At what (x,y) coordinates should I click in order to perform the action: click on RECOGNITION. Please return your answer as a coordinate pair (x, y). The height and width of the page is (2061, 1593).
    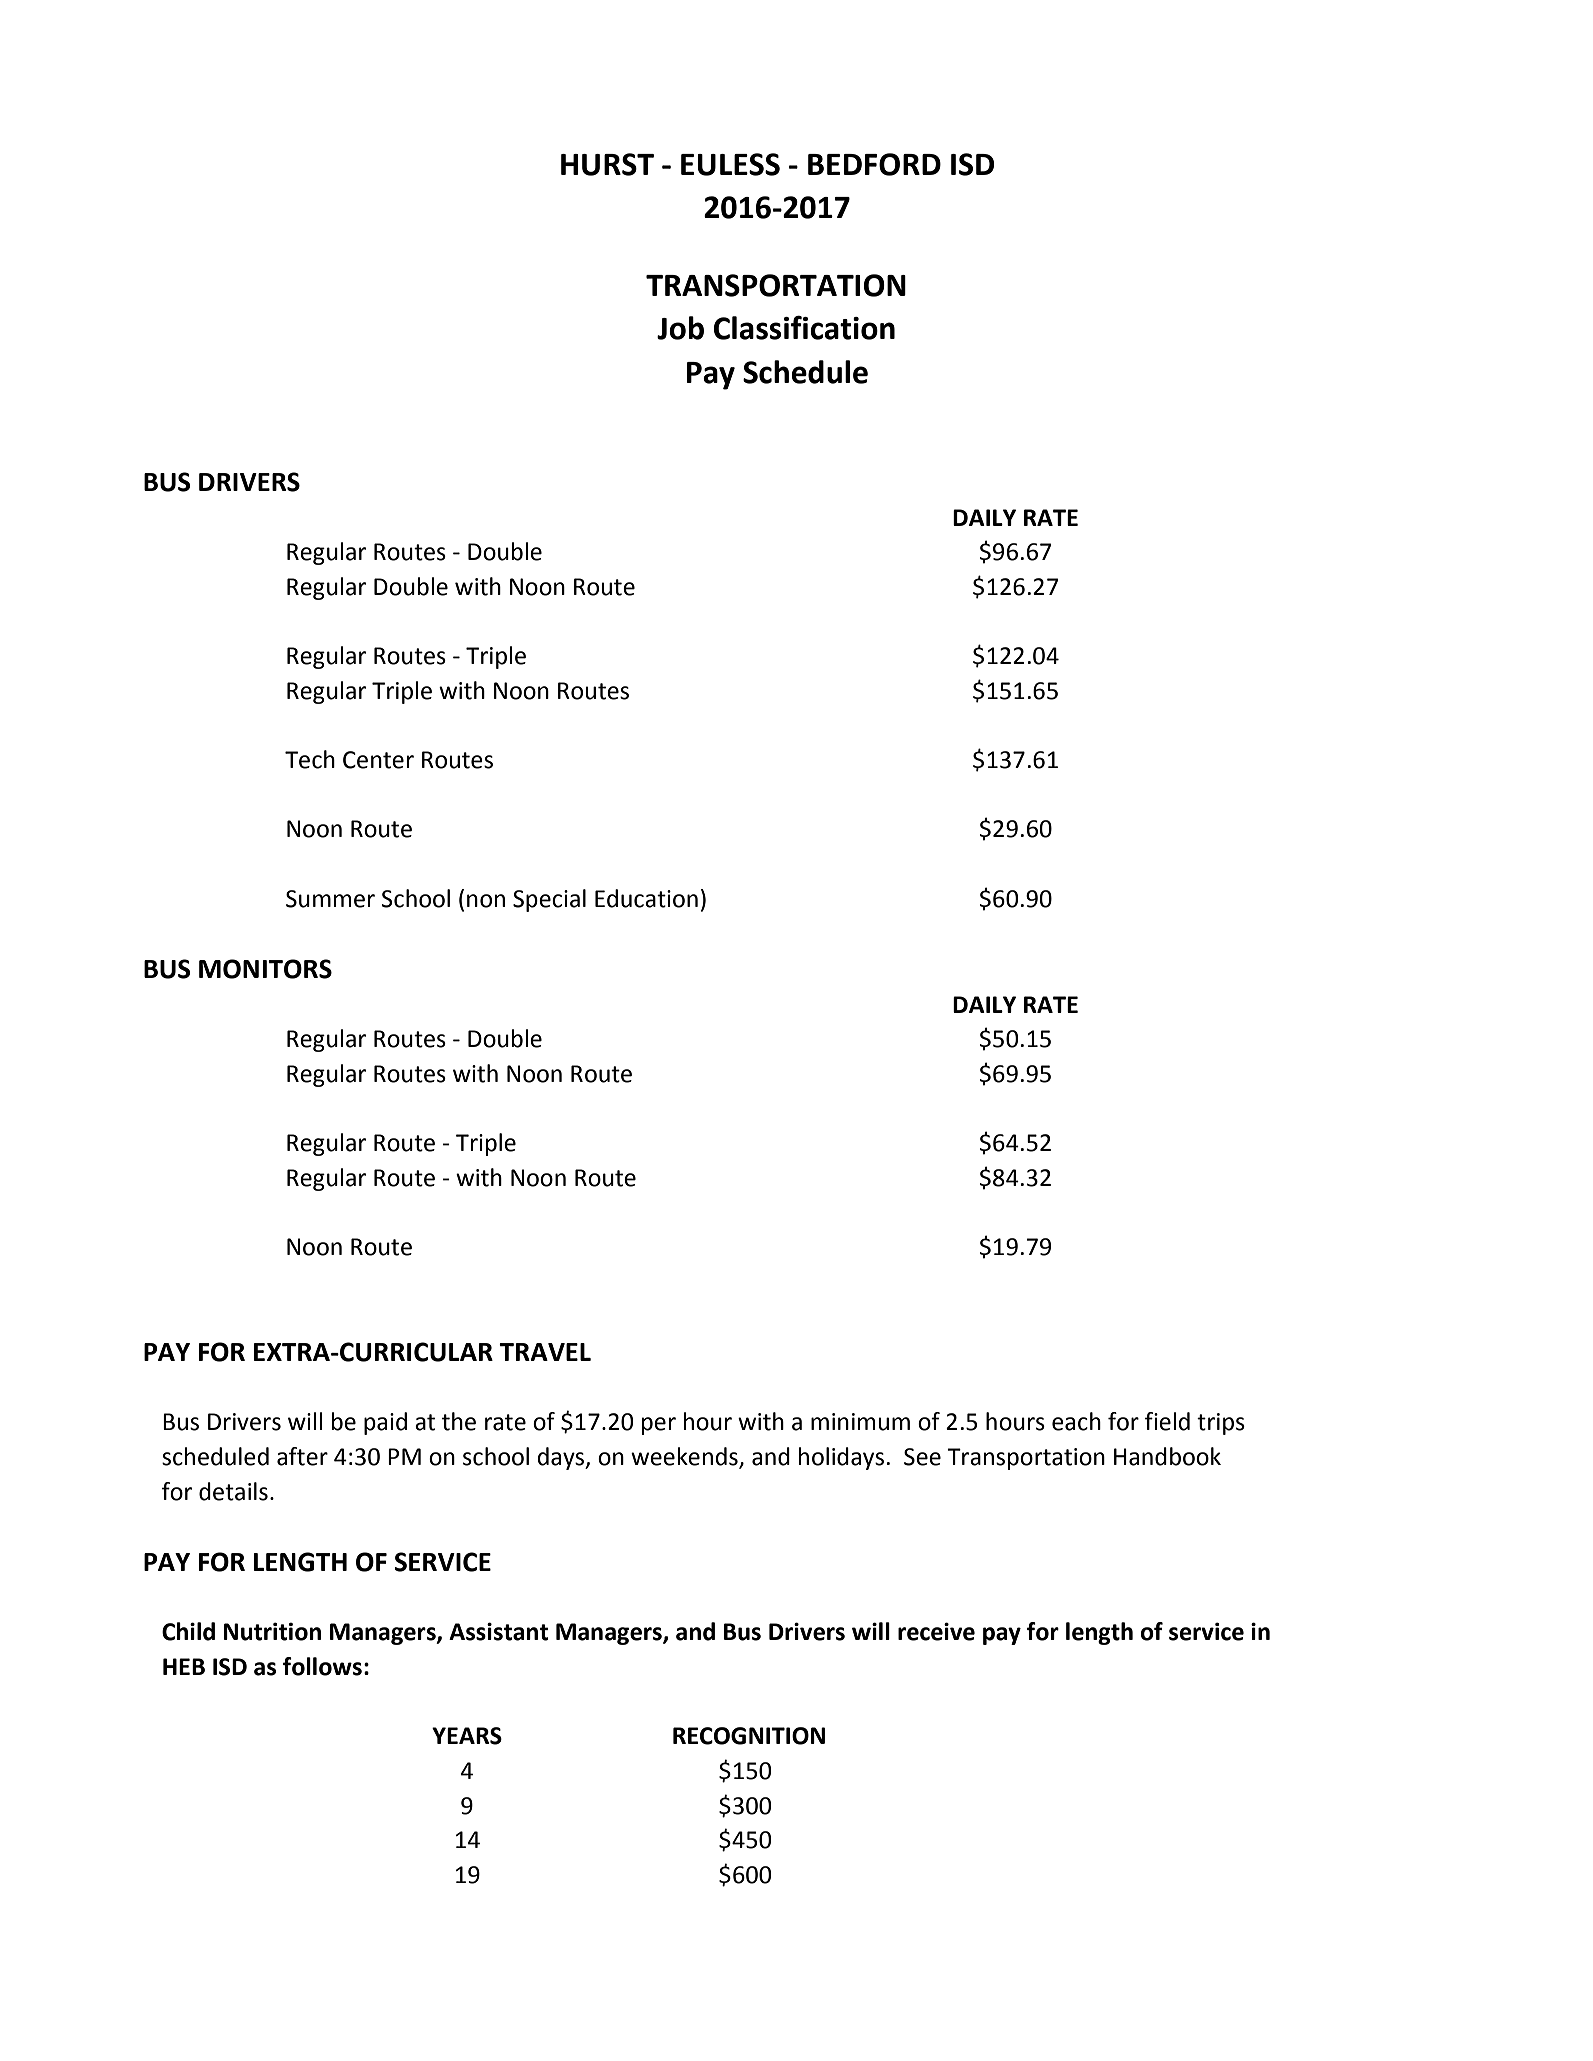
    Looking at the image, I should click on (749, 1736).
